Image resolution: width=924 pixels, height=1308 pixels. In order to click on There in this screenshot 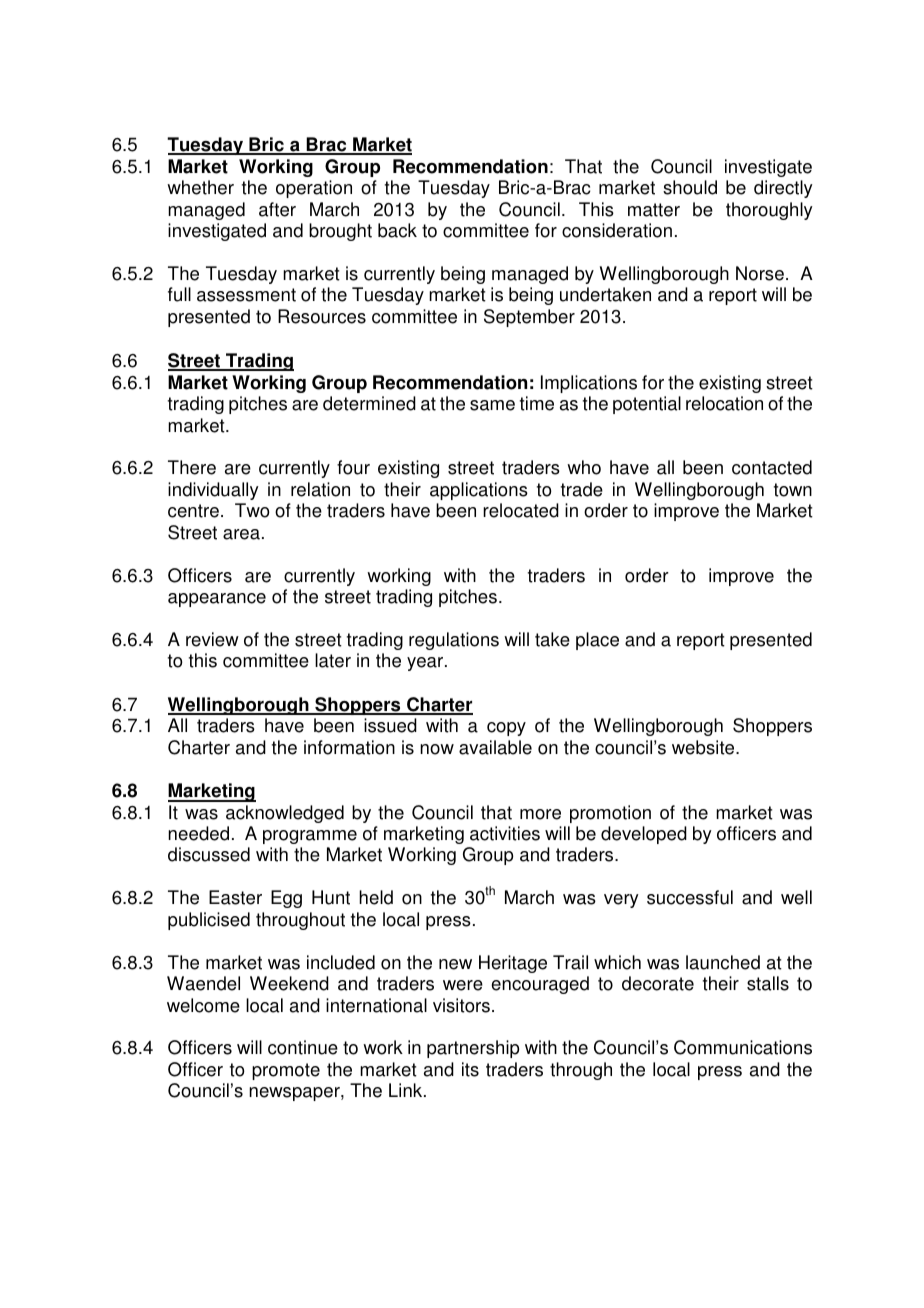, I will do `click(192, 467)`.
